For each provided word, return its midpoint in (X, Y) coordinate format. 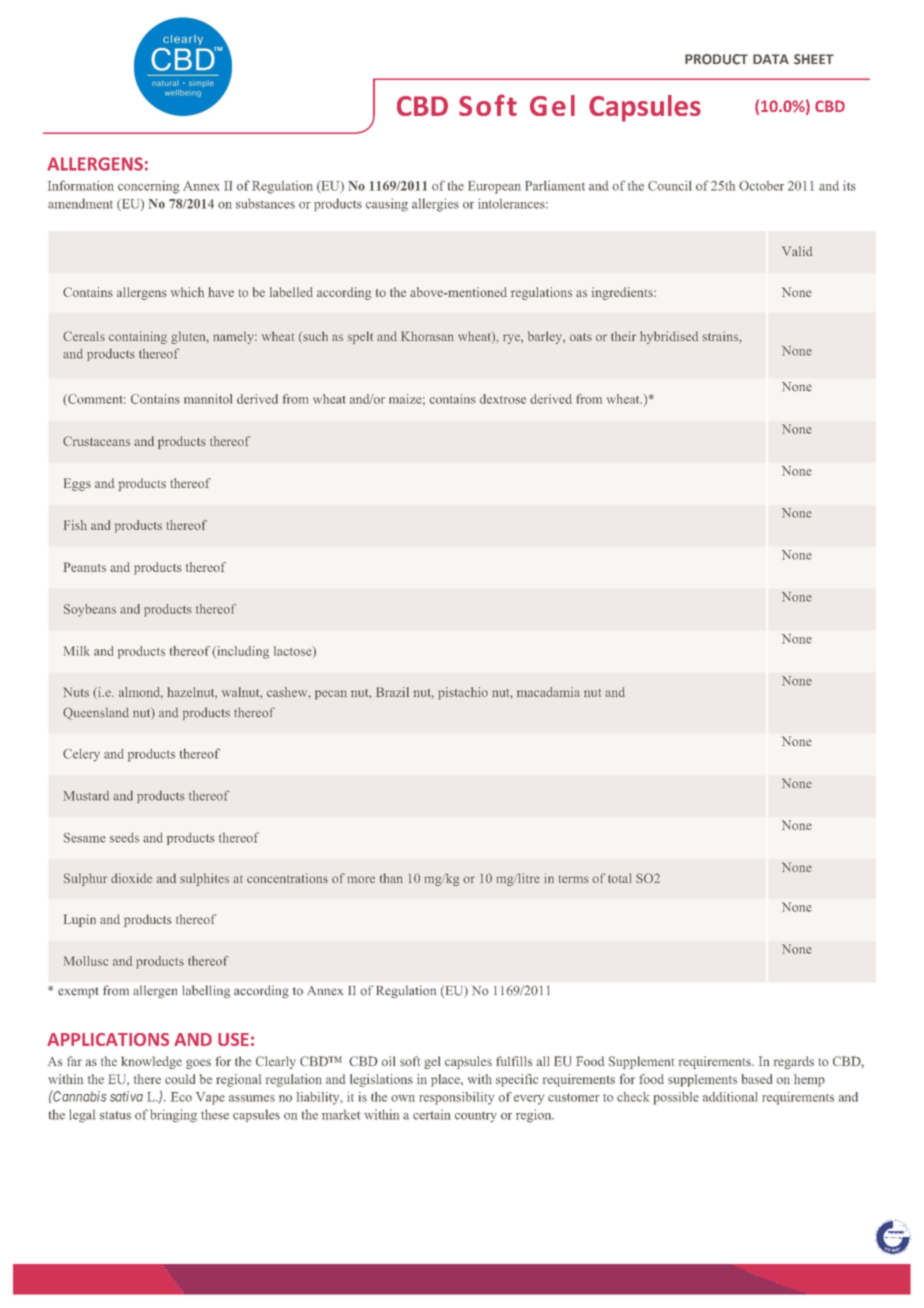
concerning (149, 187)
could (180, 1079)
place (446, 1080)
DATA (771, 59)
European (494, 187)
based (756, 1079)
